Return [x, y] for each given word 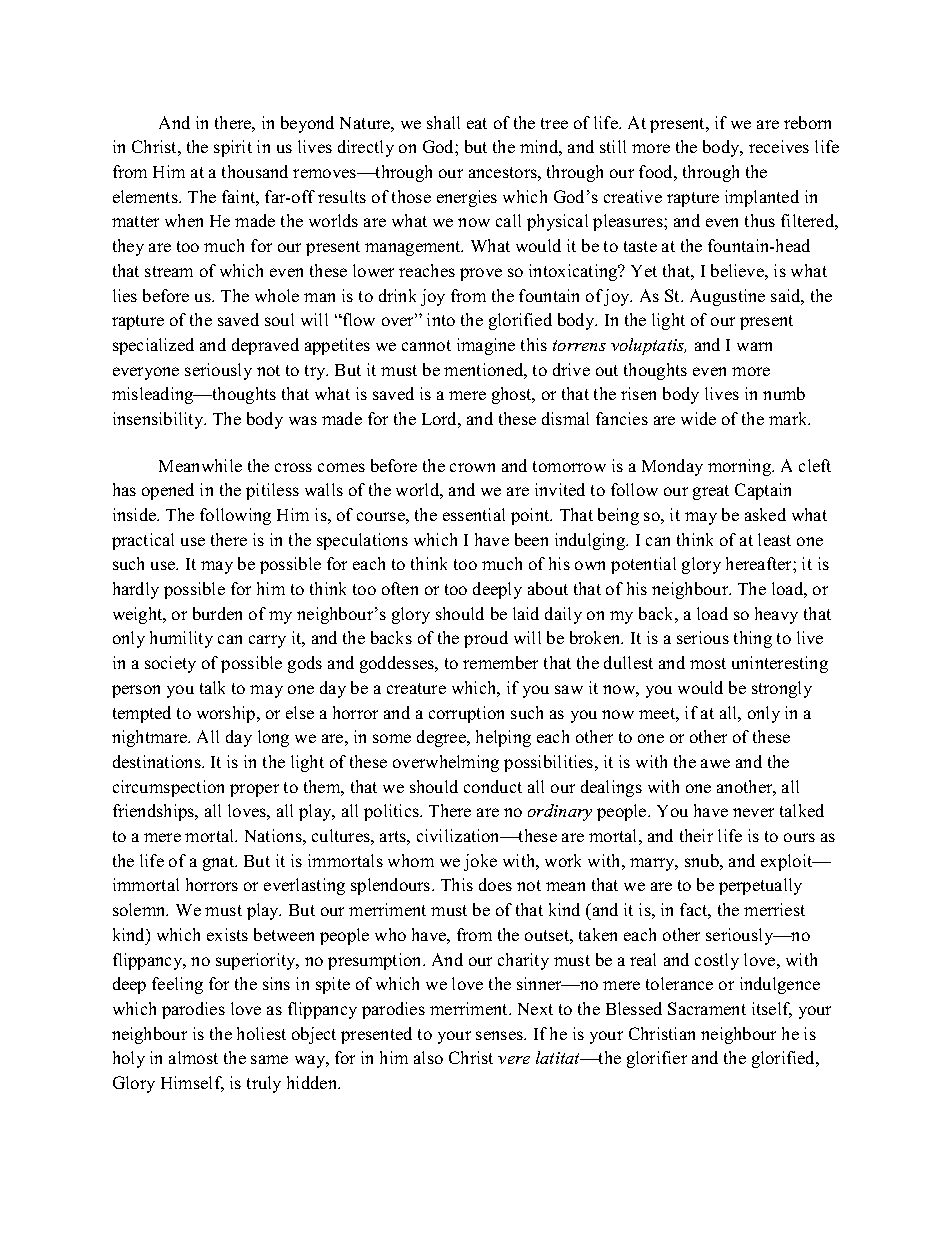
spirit [233, 148]
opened [168, 491]
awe [715, 763]
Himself [192, 1084]
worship [227, 714]
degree [442, 738]
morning [741, 467]
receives [779, 146]
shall [443, 122]
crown [472, 467]
